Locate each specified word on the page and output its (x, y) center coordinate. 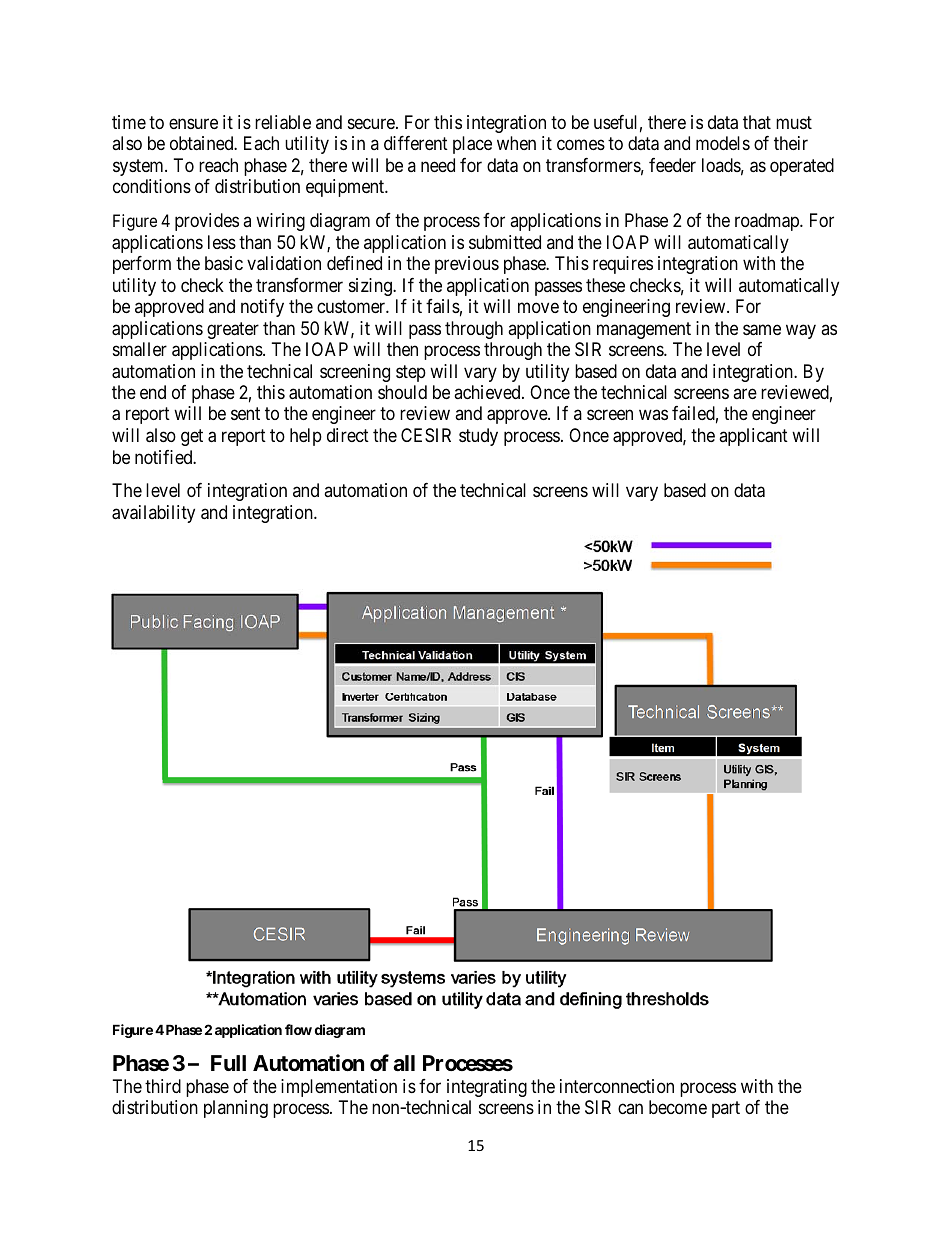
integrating (487, 1088)
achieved (488, 392)
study (478, 437)
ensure (193, 123)
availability (153, 514)
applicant (753, 437)
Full (228, 1063)
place (472, 145)
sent (245, 414)
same (762, 330)
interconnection (617, 1086)
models (723, 143)
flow (298, 1029)
